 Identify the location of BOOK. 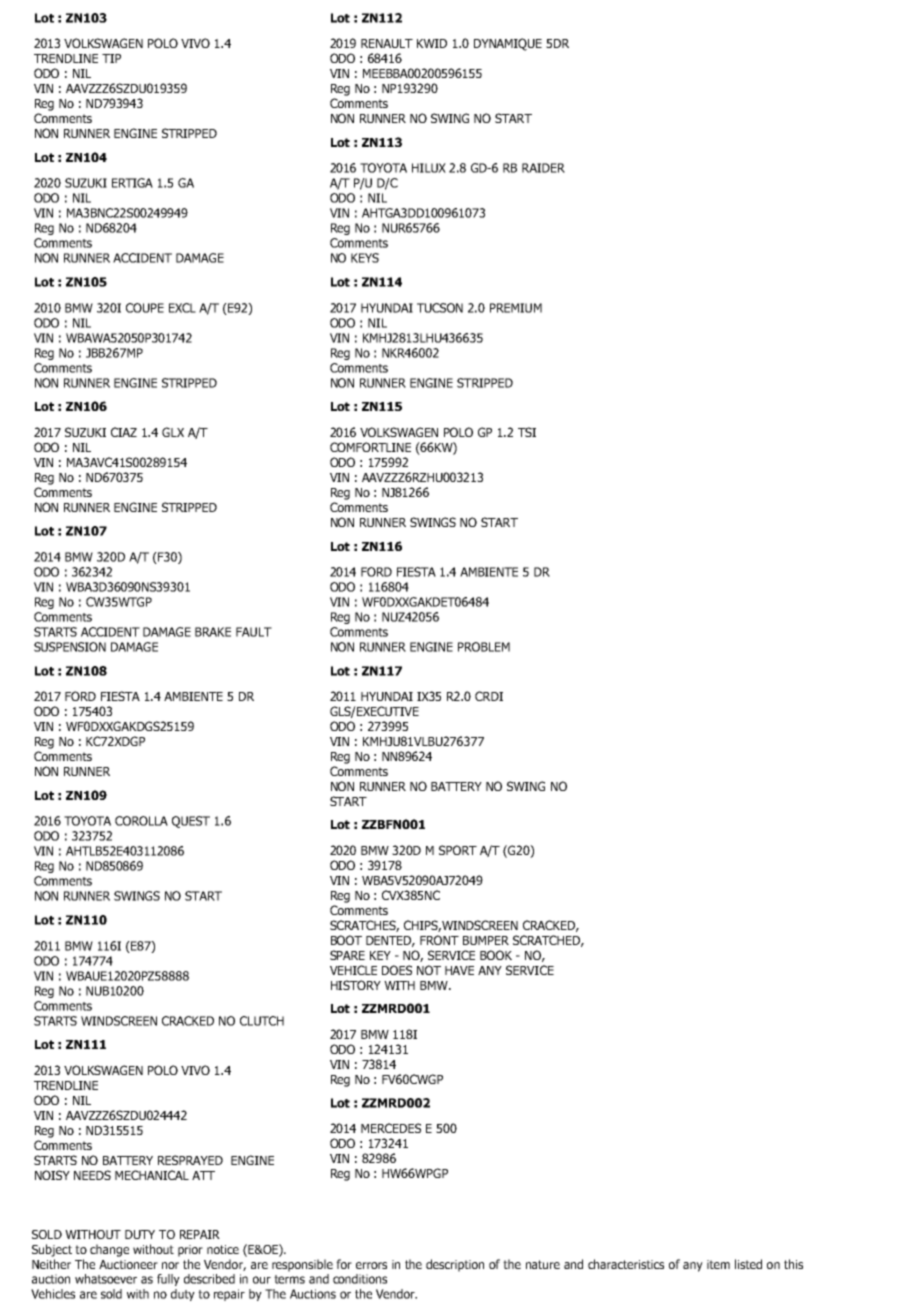
(496, 955).
